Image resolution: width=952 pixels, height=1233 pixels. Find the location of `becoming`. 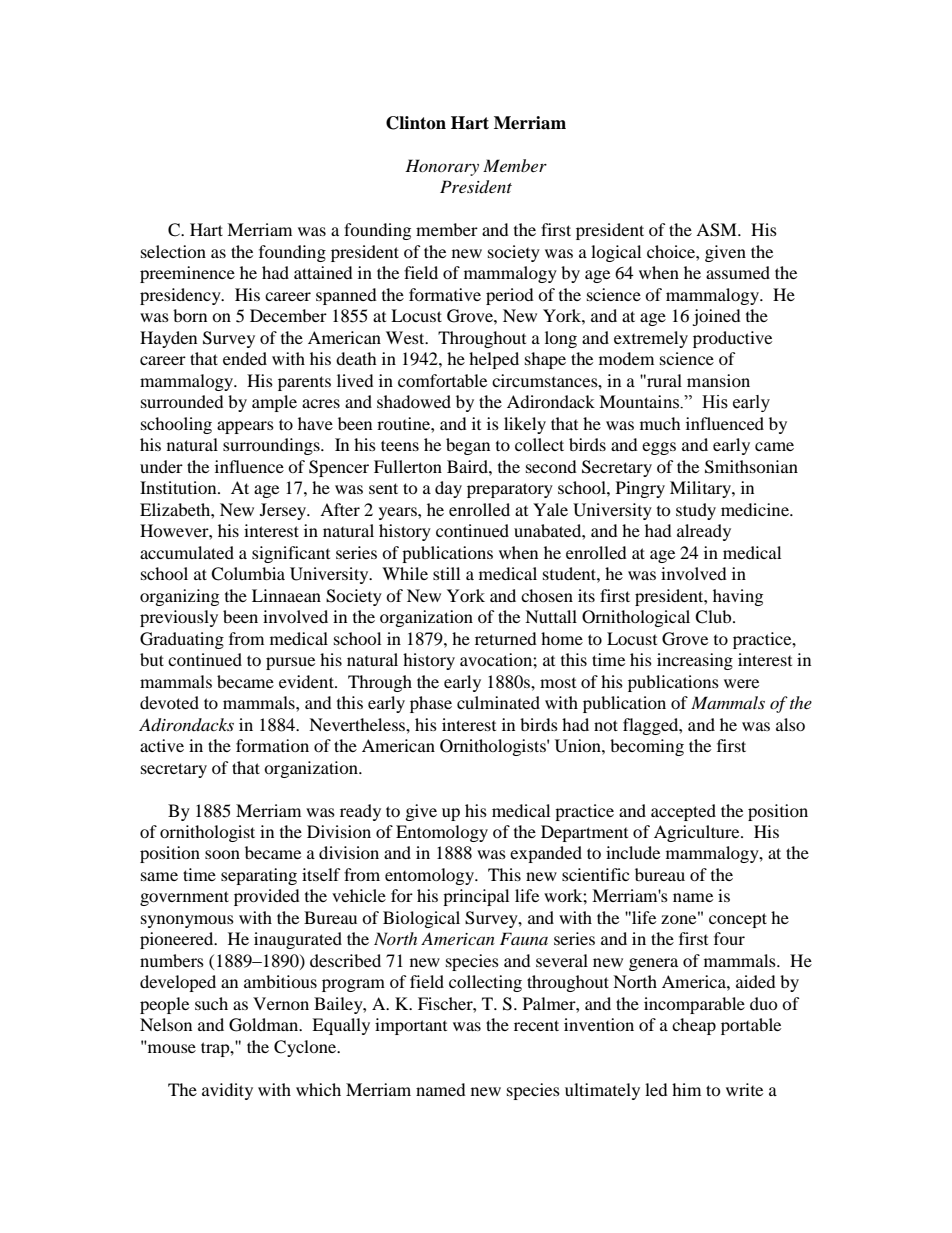

becoming is located at coordinates (647, 747).
